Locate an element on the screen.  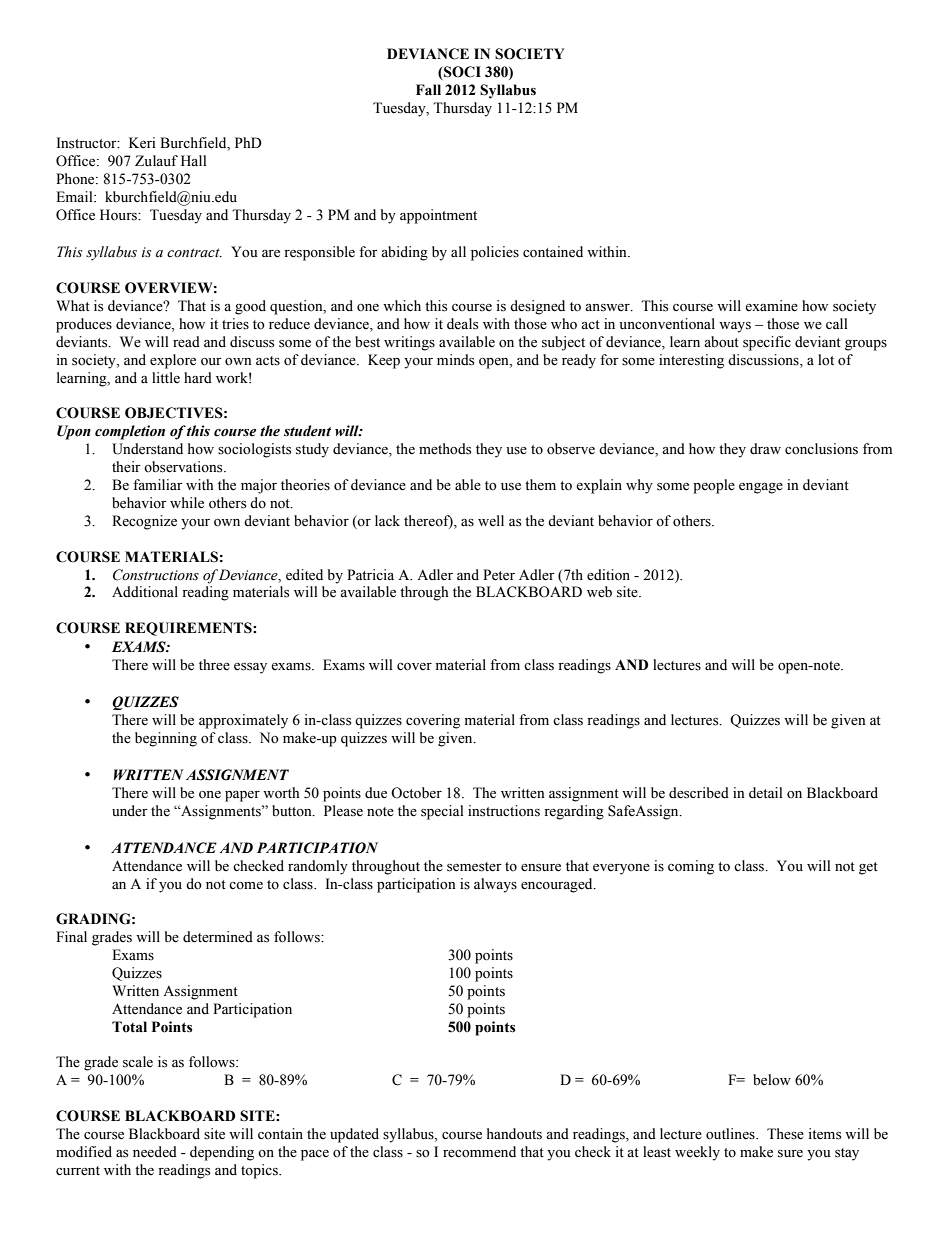
coming is located at coordinates (691, 867).
